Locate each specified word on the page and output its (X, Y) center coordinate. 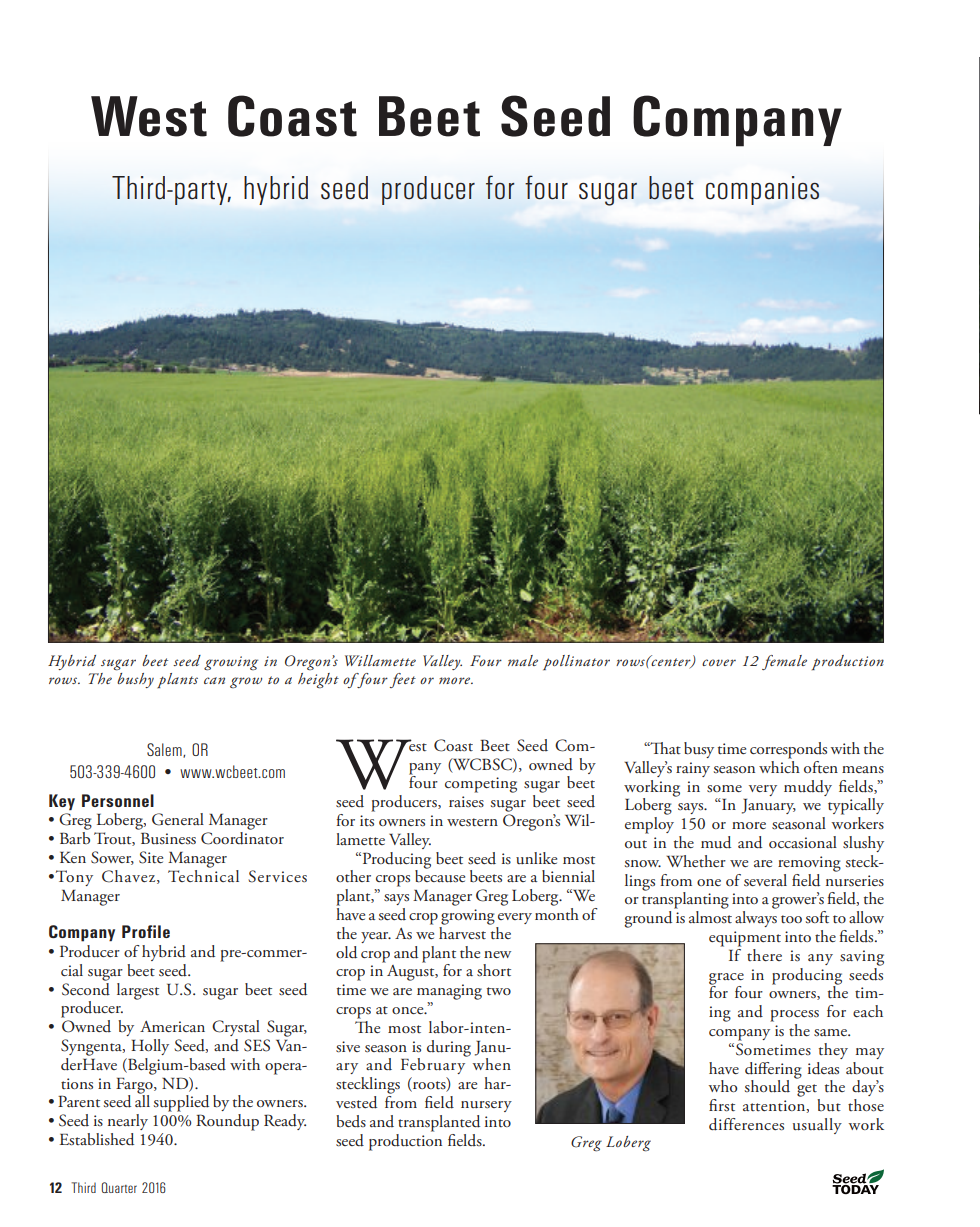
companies (762, 190)
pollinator (576, 663)
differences (746, 1124)
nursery (486, 1106)
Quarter (119, 1187)
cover (719, 662)
